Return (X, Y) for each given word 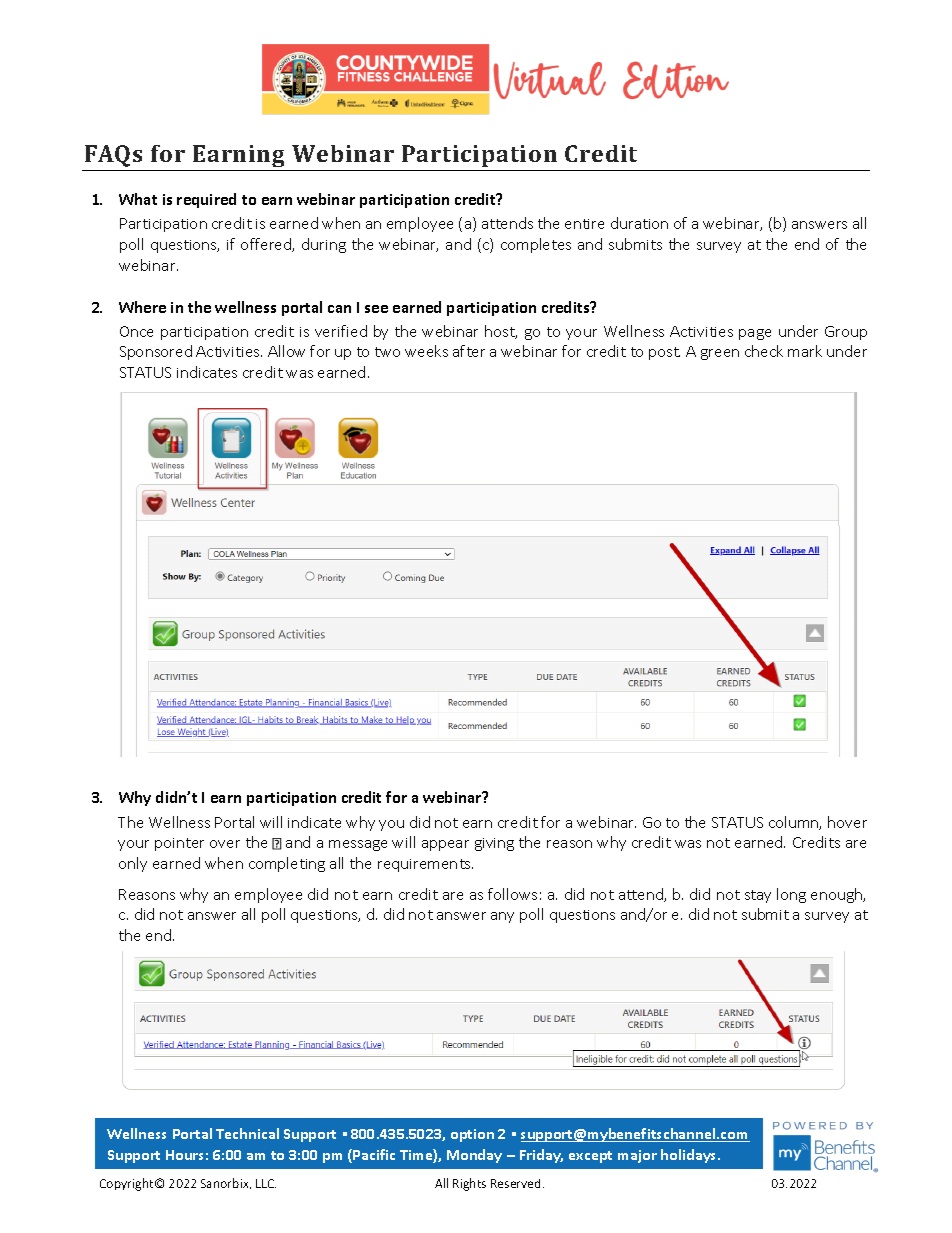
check (764, 351)
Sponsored (156, 352)
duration (639, 223)
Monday (474, 1156)
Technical (247, 1133)
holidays (690, 1156)
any (502, 917)
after (469, 351)
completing (287, 864)
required (206, 200)
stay (758, 896)
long (791, 895)
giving (494, 844)
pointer (179, 844)
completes (536, 245)
